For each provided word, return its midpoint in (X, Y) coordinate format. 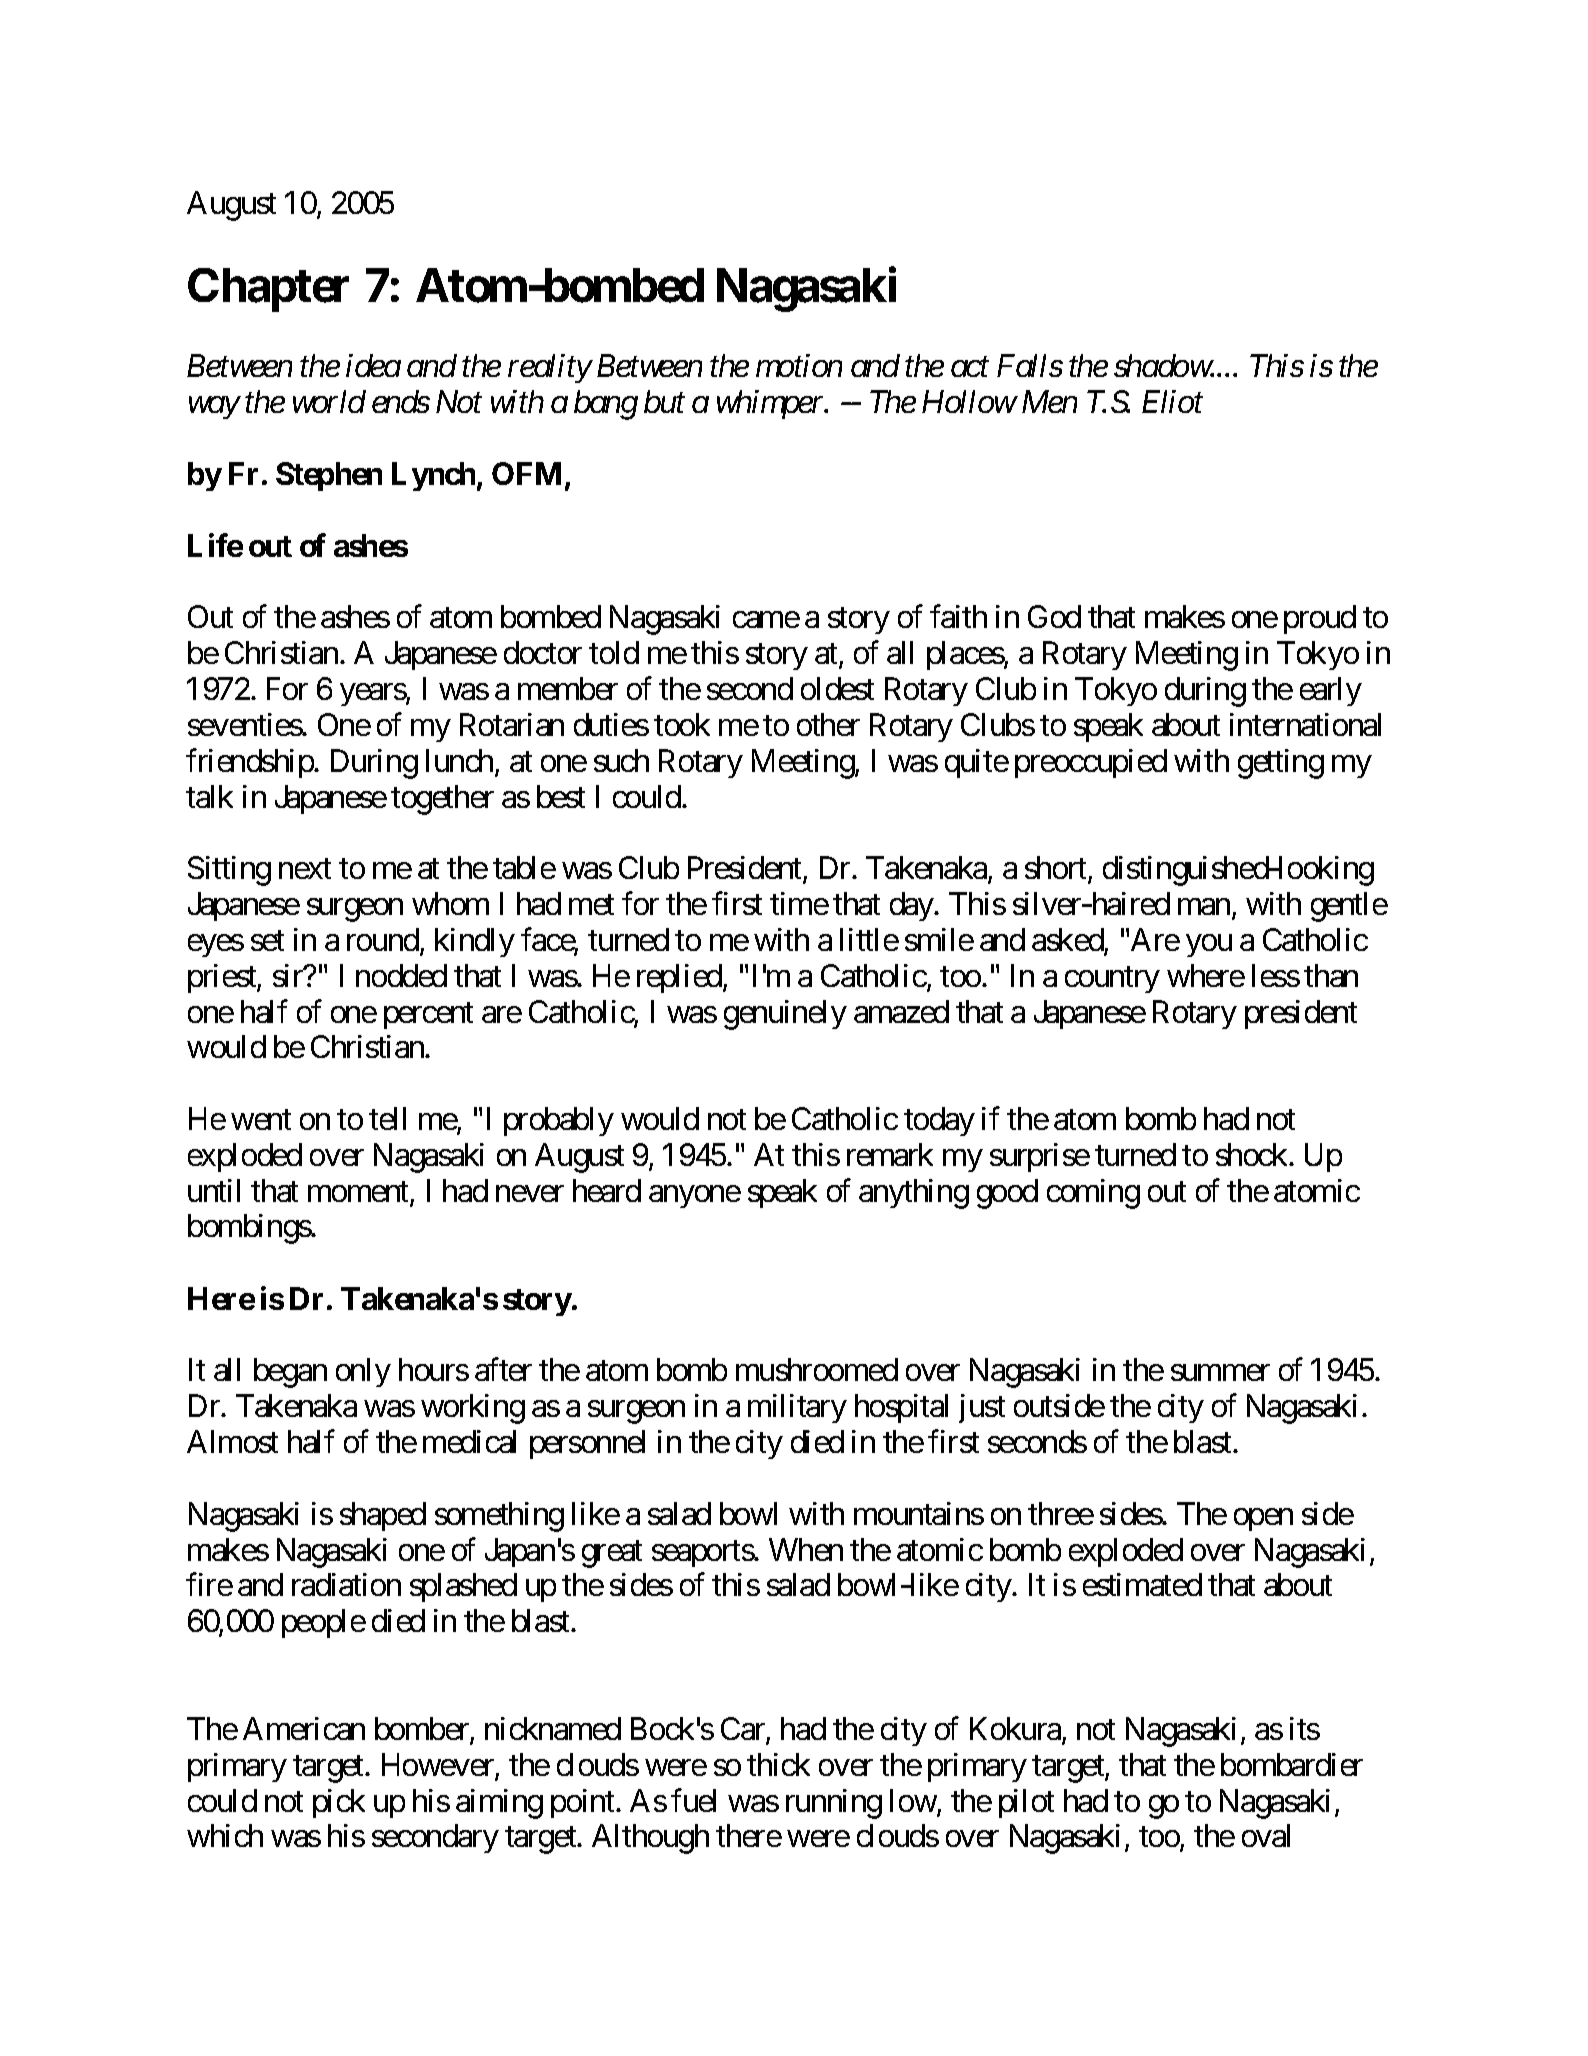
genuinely (785, 1015)
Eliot (1172, 401)
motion (799, 365)
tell (387, 1118)
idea (373, 365)
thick (778, 1764)
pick (339, 1803)
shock (1253, 1154)
